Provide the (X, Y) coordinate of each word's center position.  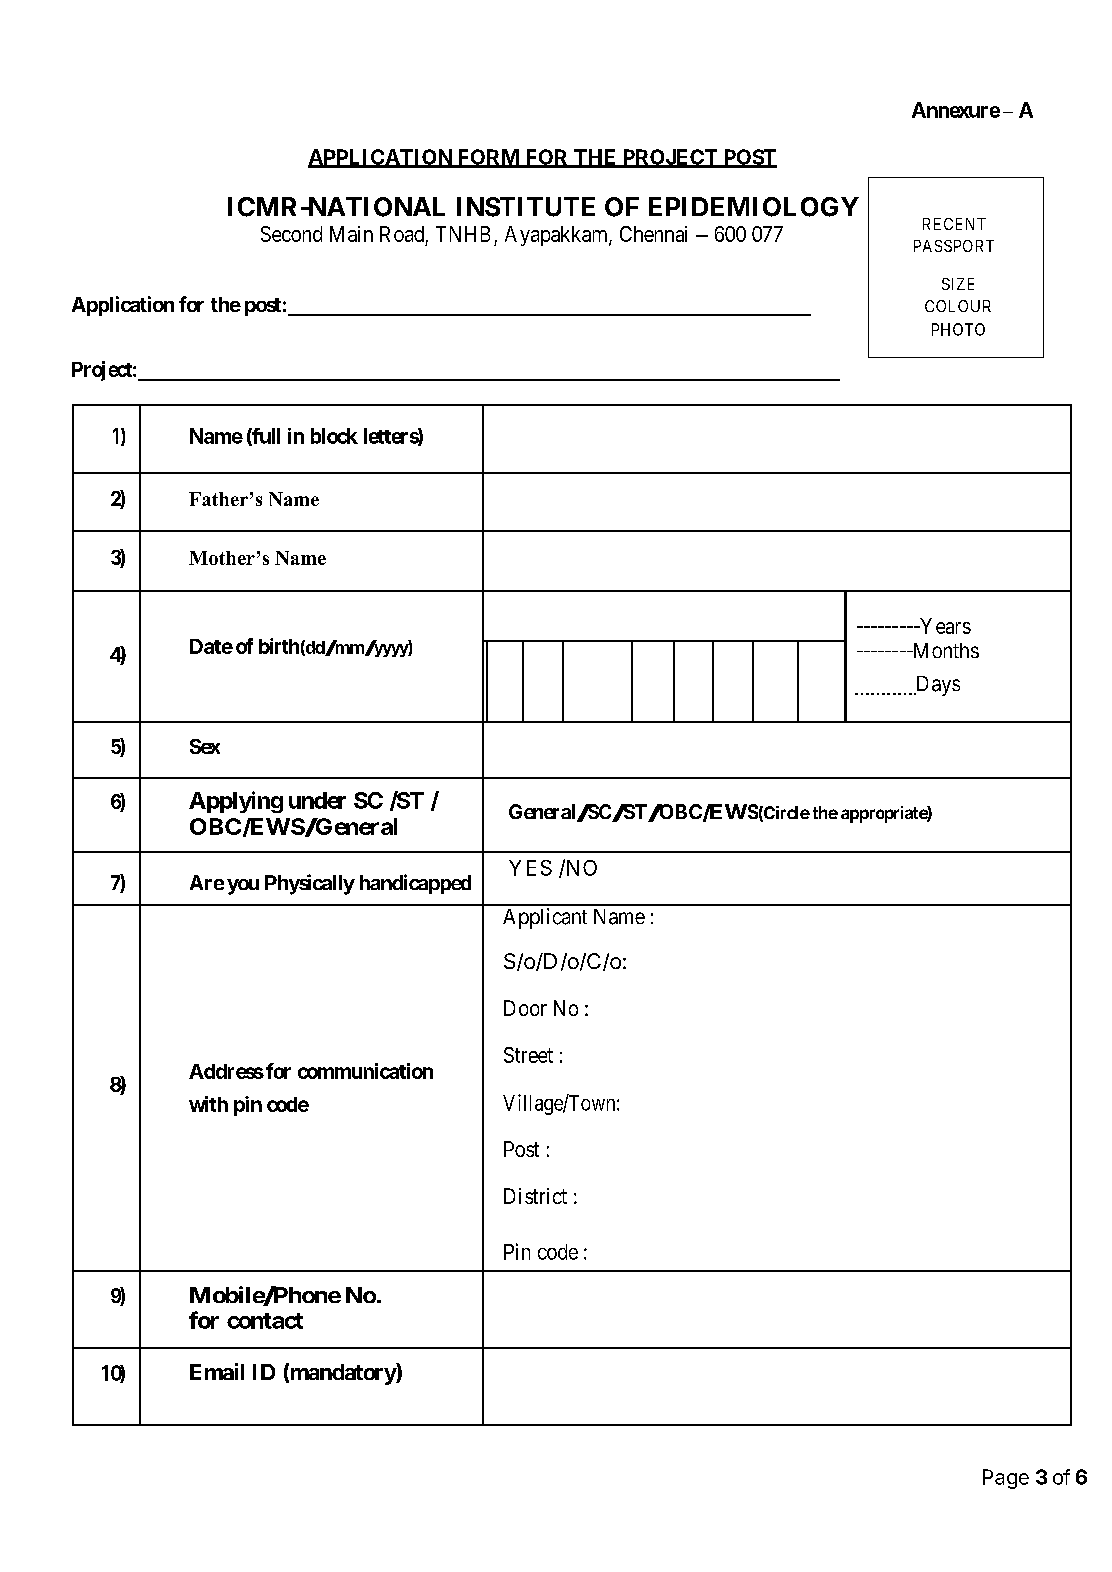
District (535, 1196)
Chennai (653, 234)
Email (217, 1371)
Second (291, 234)
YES (530, 868)
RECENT (954, 224)
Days (937, 686)
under (317, 800)
